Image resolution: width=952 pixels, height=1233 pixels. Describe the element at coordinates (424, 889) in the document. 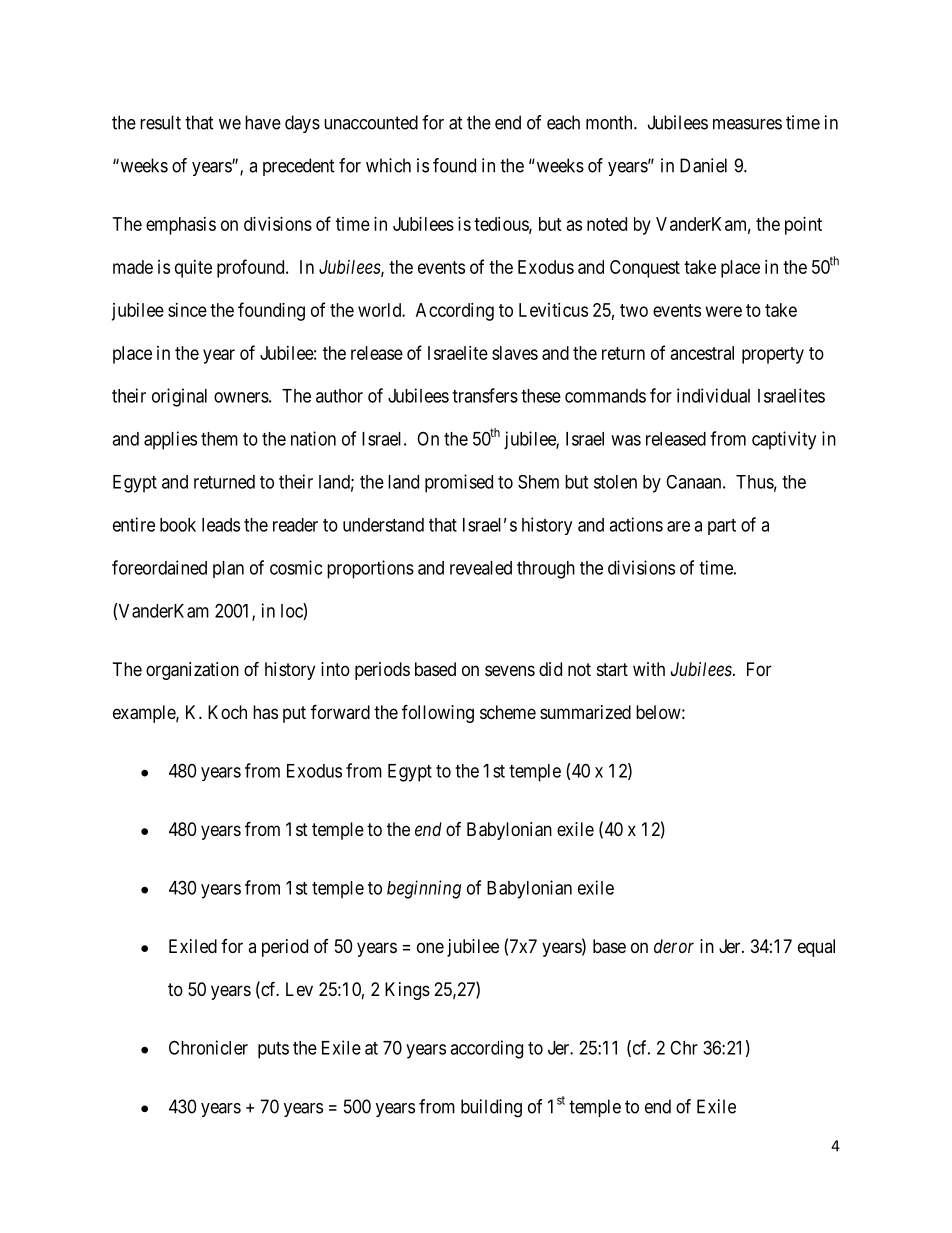

I see `beginning` at that location.
